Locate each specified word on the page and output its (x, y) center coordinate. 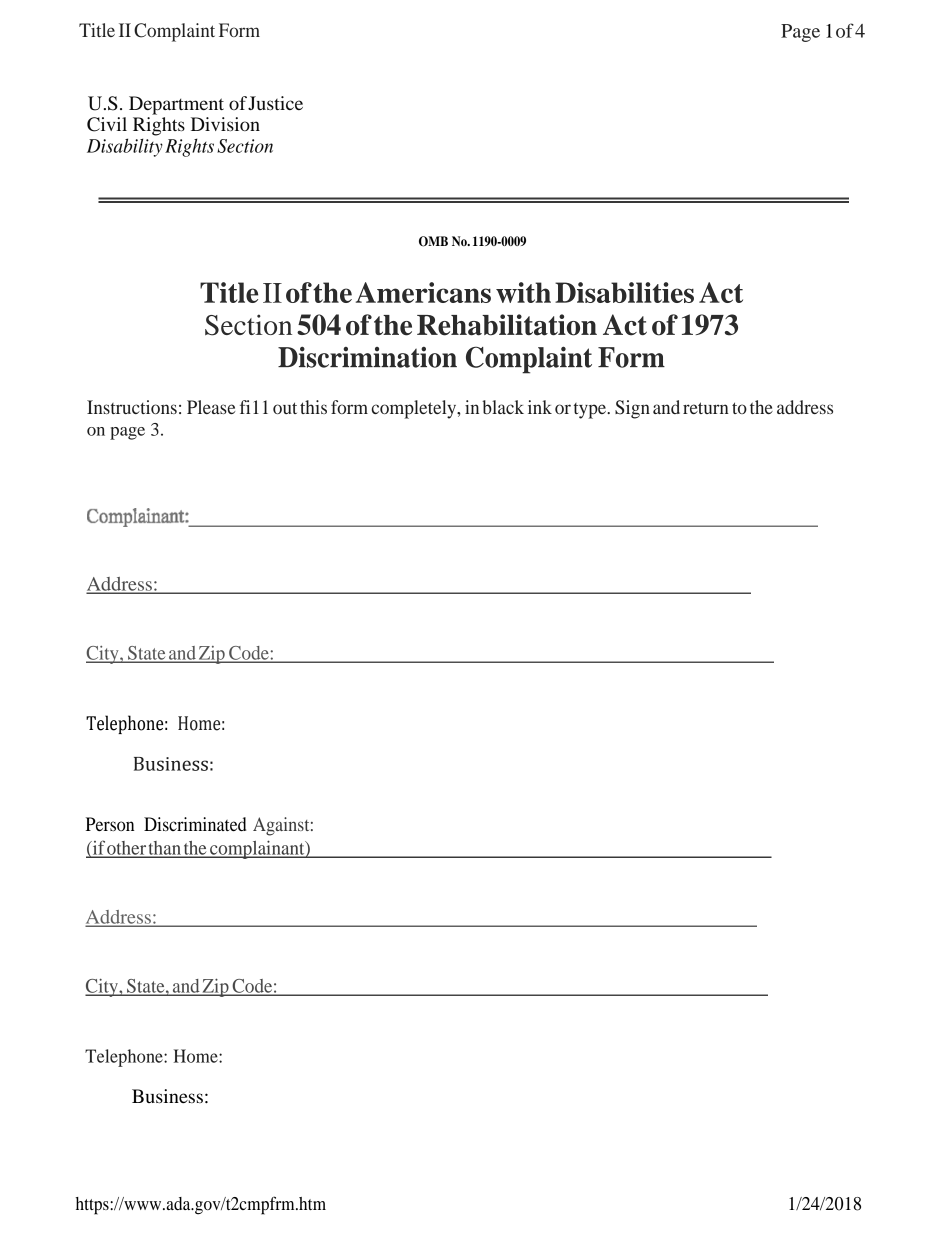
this (313, 407)
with (523, 292)
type (591, 411)
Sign (632, 409)
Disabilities (624, 292)
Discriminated (195, 824)
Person (110, 824)
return (706, 408)
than (165, 849)
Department (176, 105)
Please (211, 407)
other (127, 849)
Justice (275, 103)
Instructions (132, 407)
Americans (423, 292)
